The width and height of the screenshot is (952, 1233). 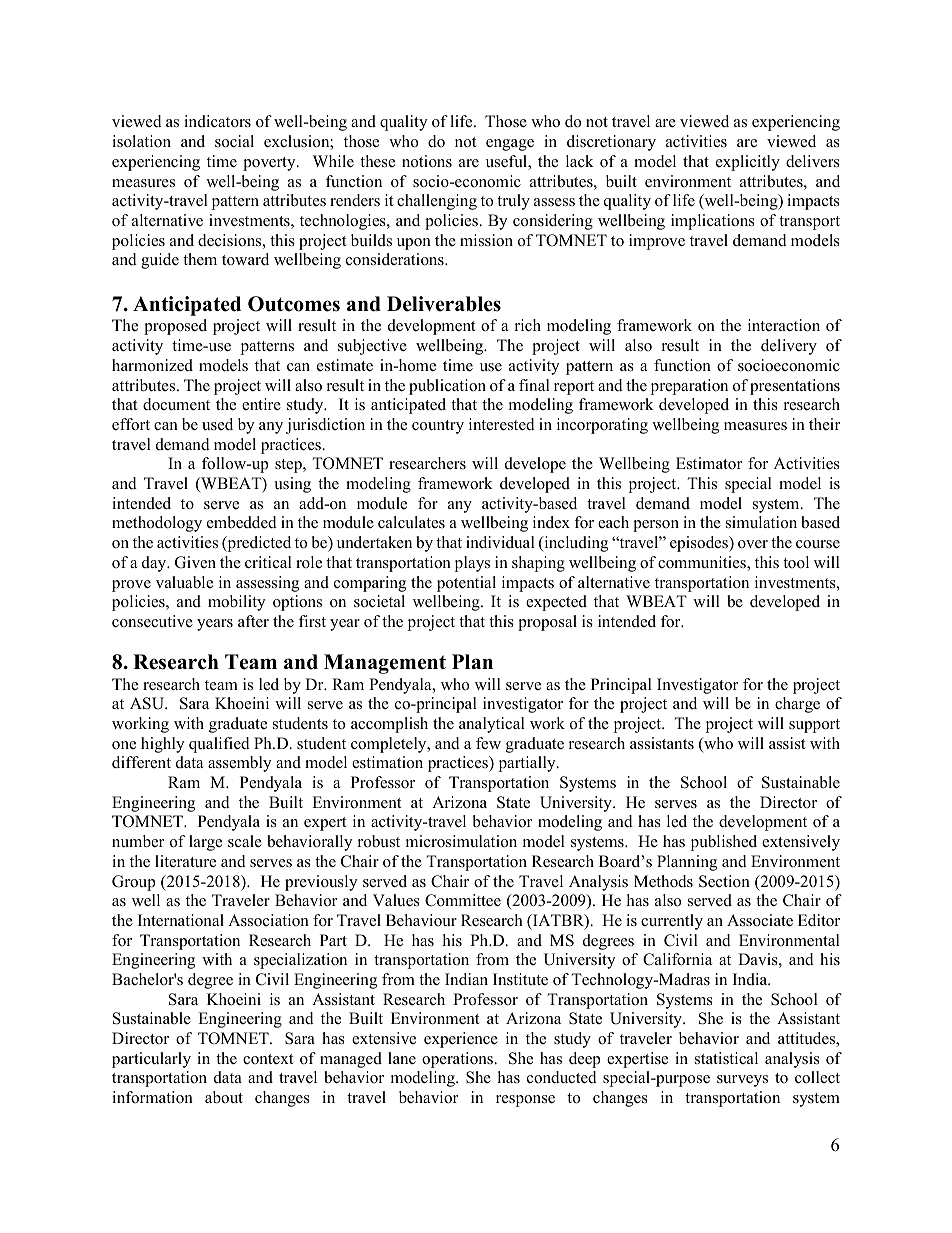 I want to click on about, so click(x=224, y=1097).
